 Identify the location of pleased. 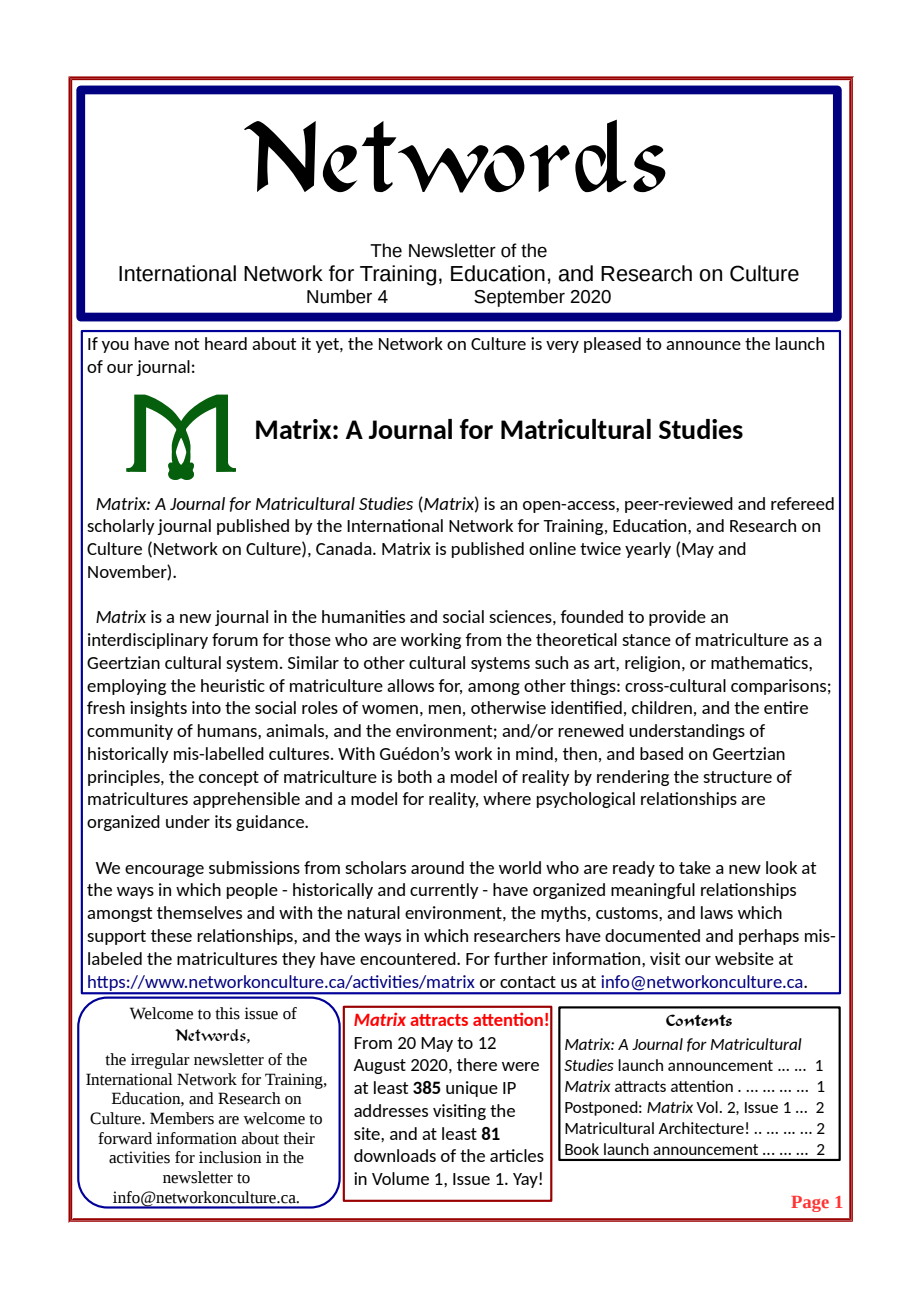
(612, 345).
